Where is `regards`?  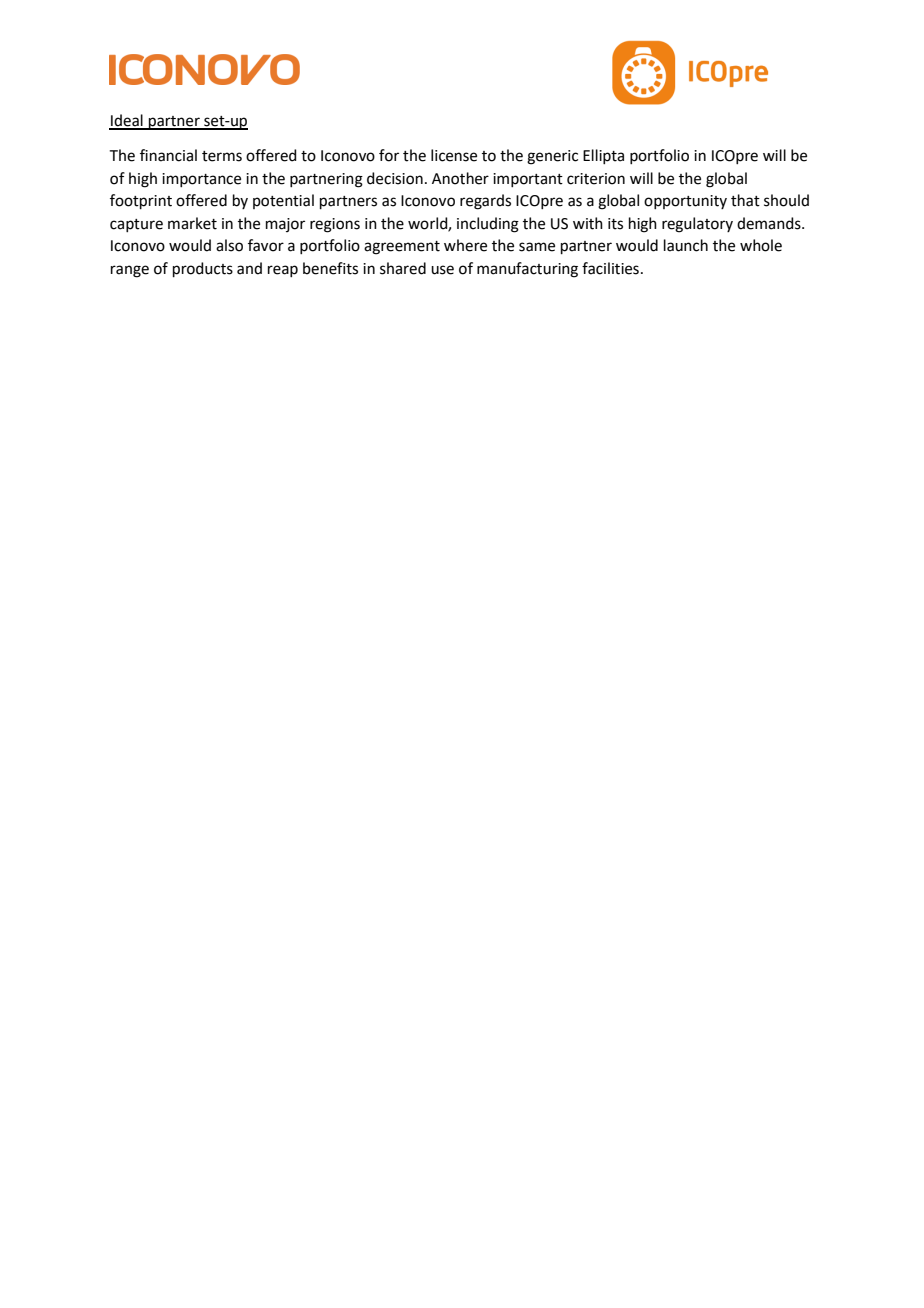
regards is located at coordinates (485, 202).
